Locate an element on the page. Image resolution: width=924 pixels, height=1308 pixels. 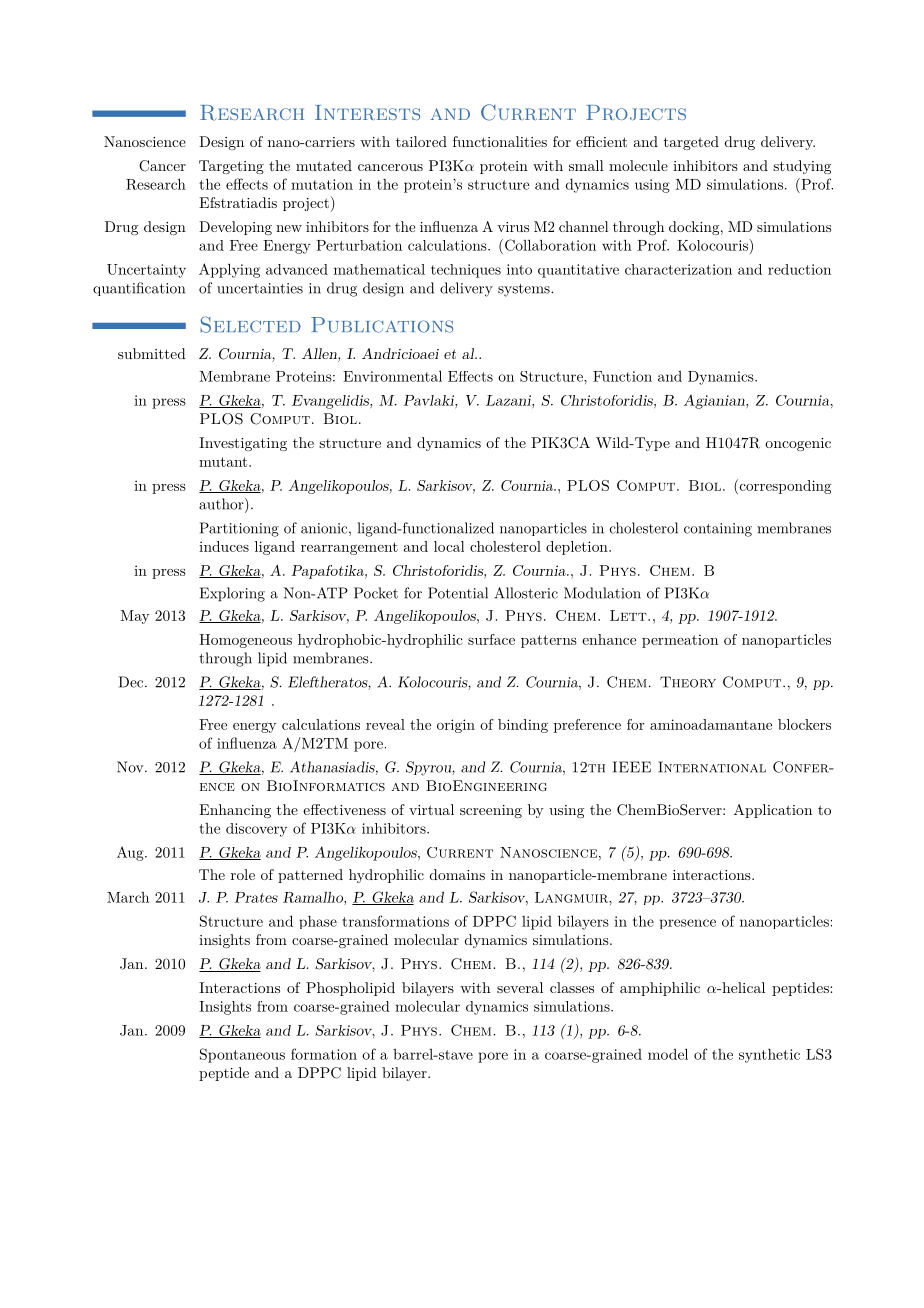
screening is located at coordinates (491, 811).
